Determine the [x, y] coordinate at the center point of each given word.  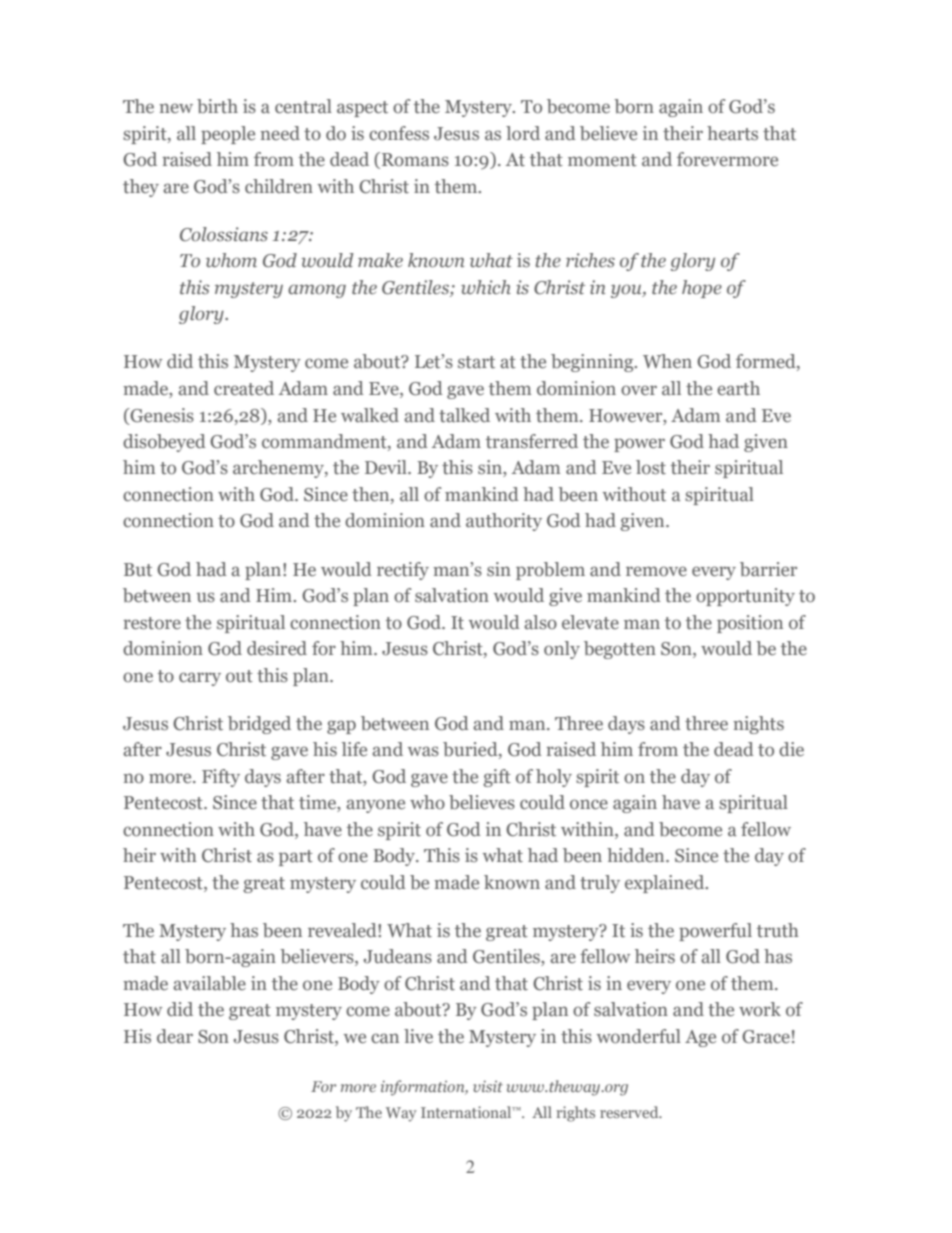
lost [651, 467]
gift [497, 778]
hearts [732, 133]
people [228, 135]
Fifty [221, 778]
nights [758, 725]
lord [523, 133]
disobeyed [164, 443]
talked [464, 415]
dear [175, 1036]
